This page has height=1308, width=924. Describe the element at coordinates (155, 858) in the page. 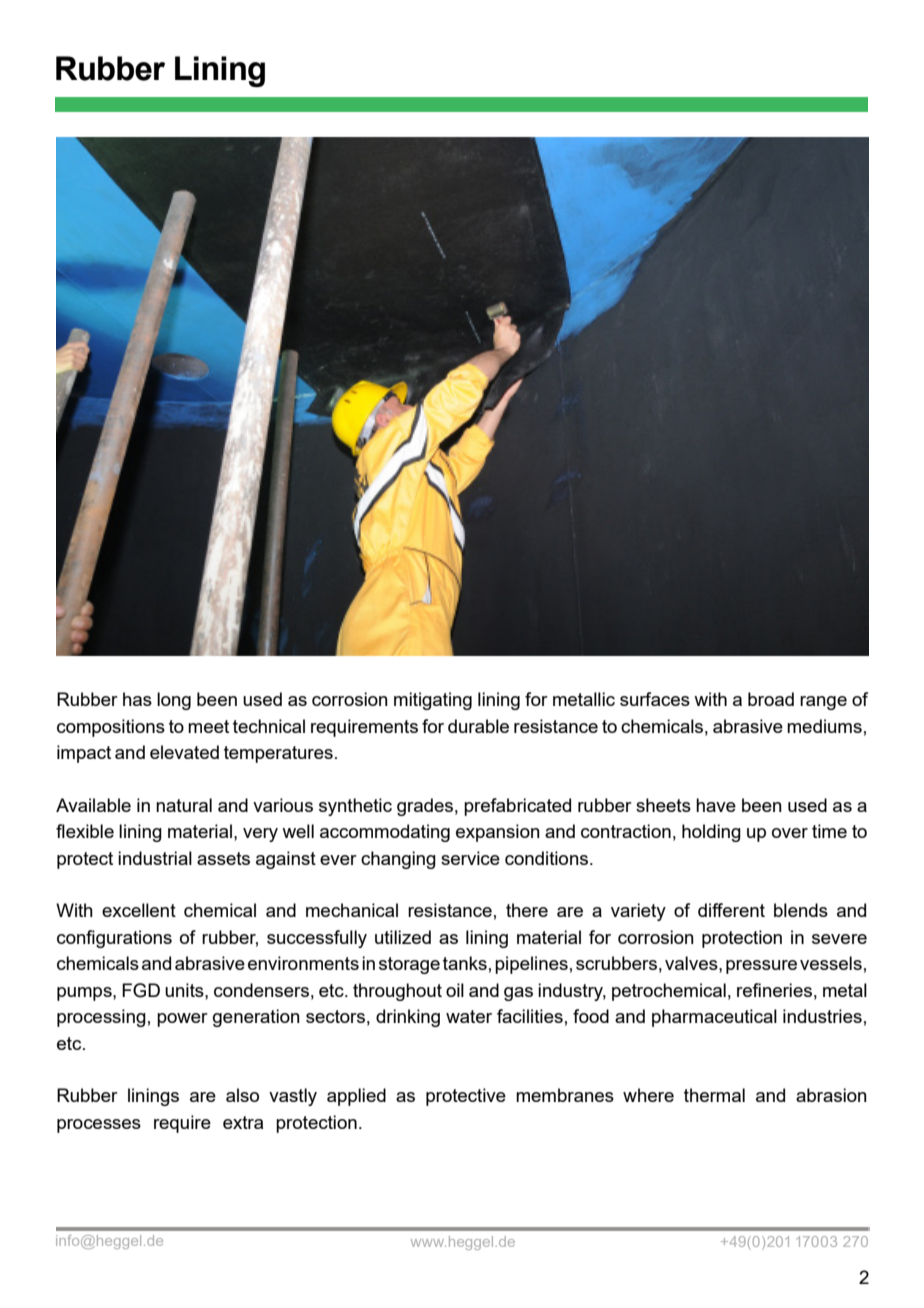

I see `industrial` at that location.
